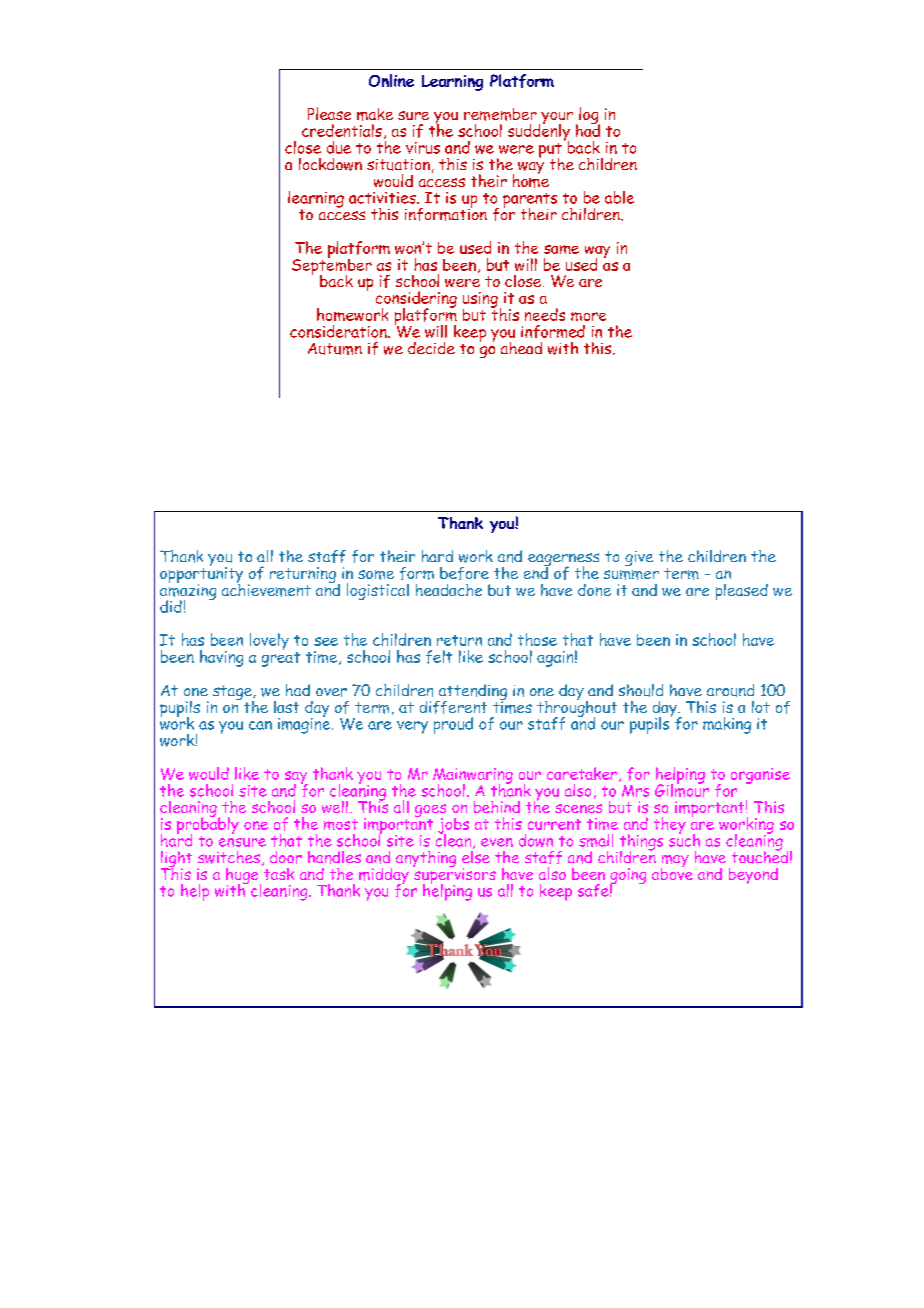 Image resolution: width=924 pixels, height=1308 pixels. I want to click on decide, so click(431, 348).
